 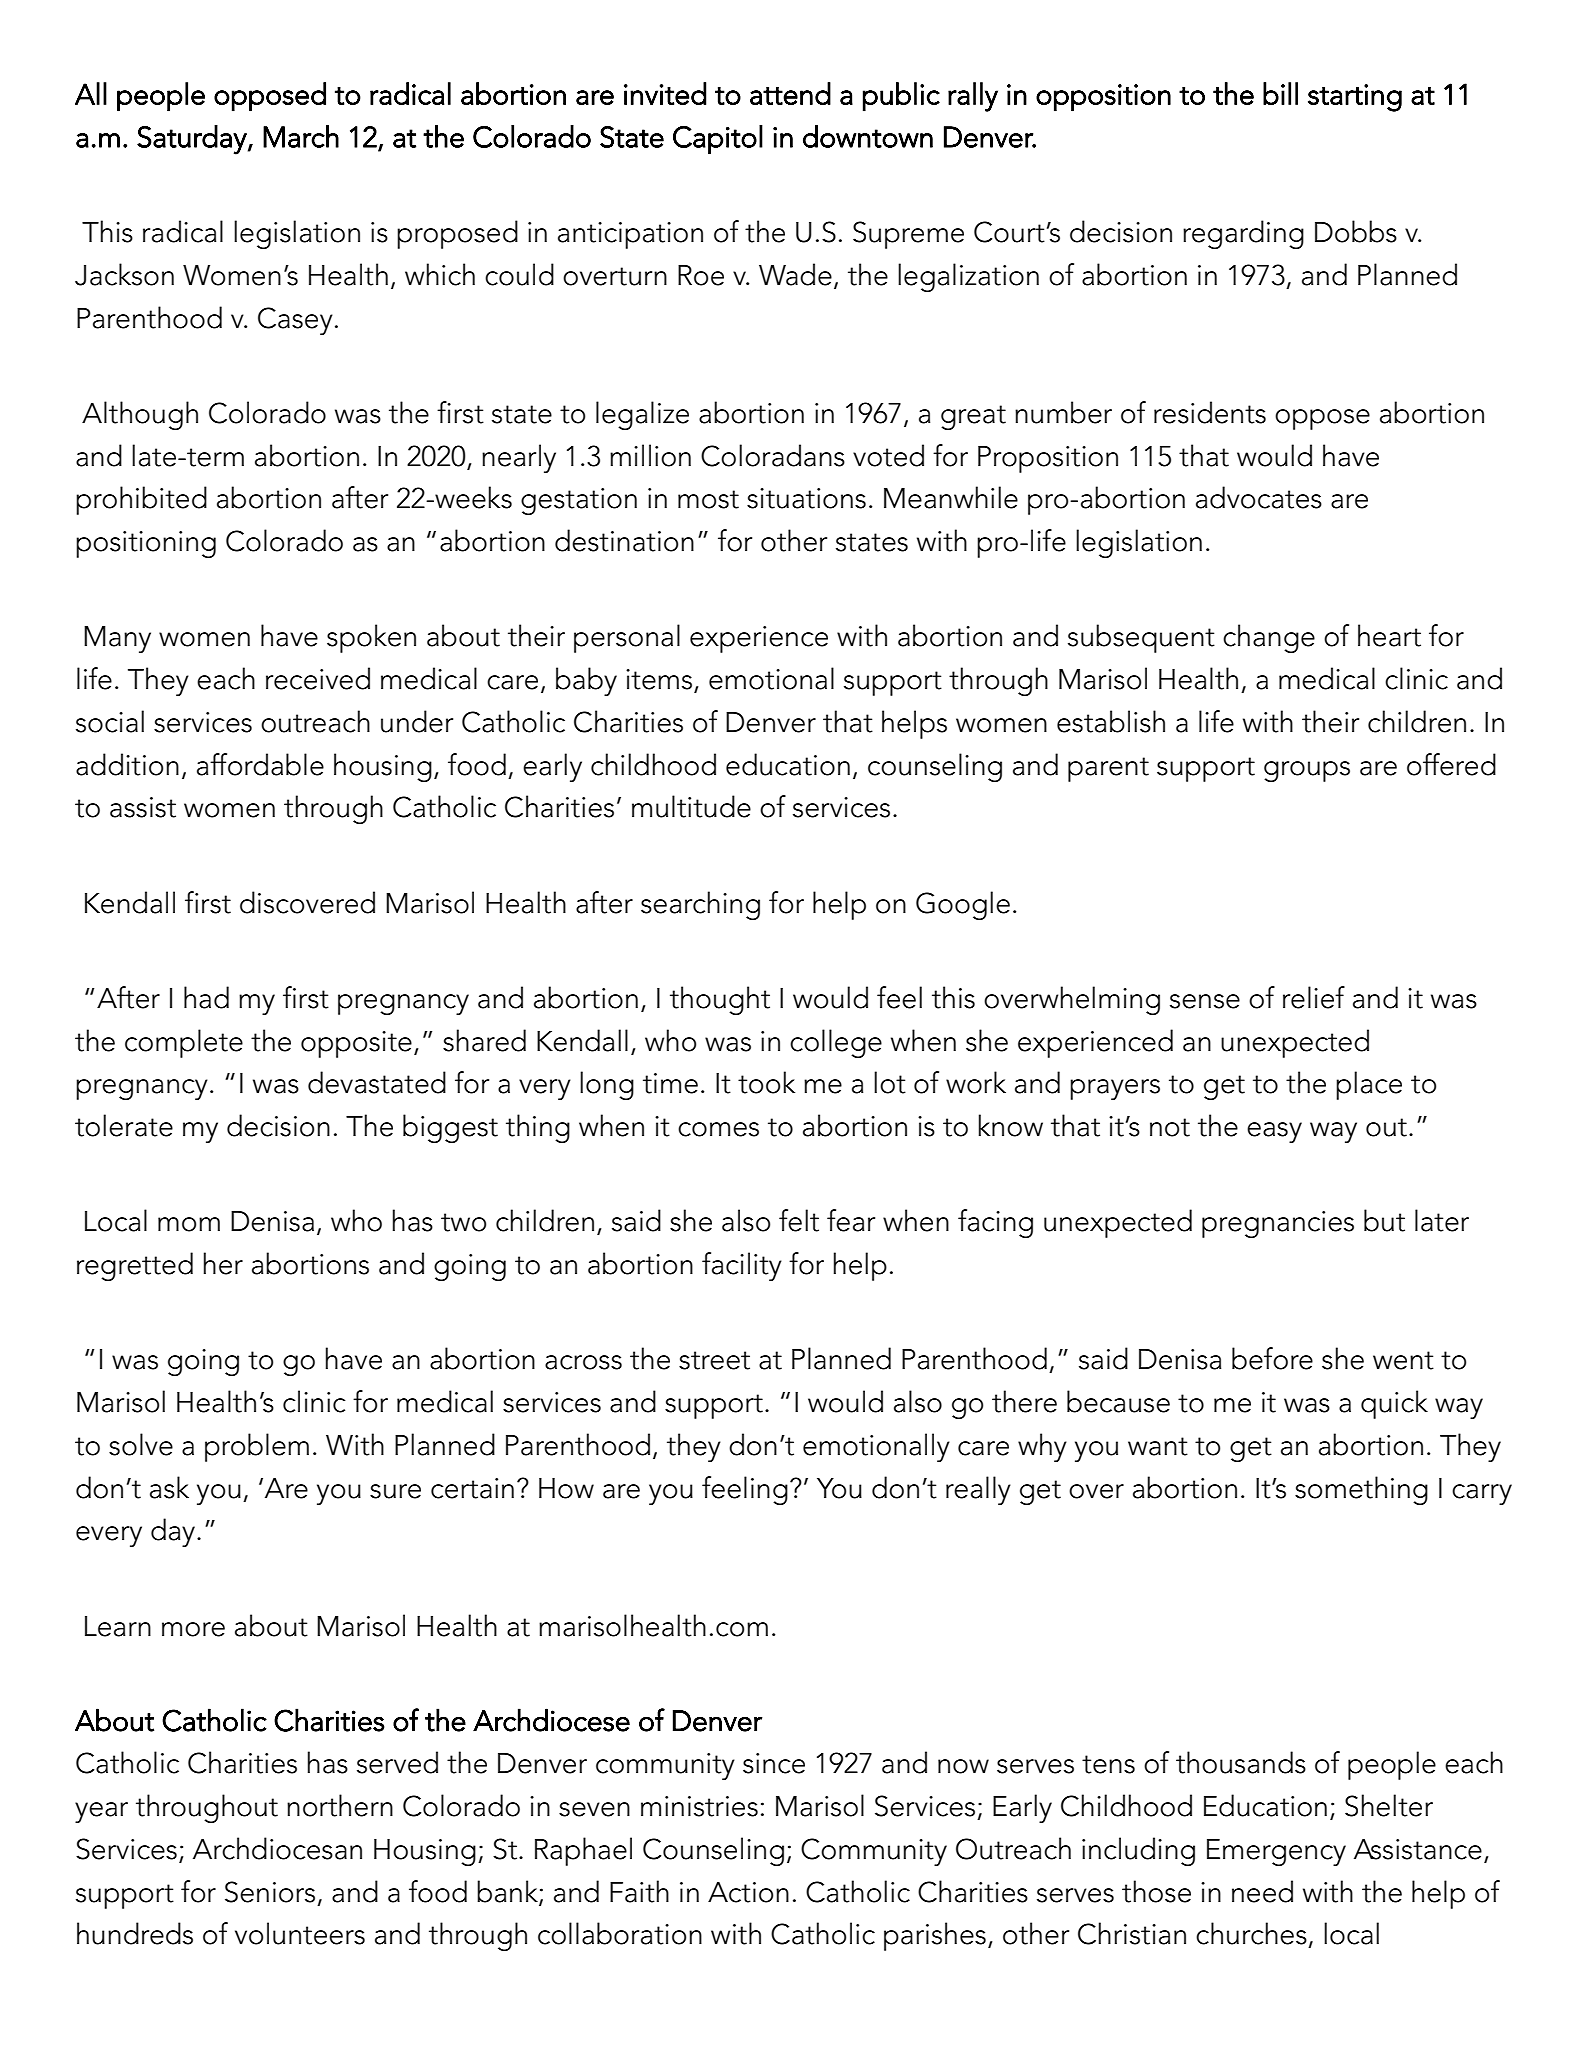 I want to click on Action, so click(x=748, y=1892).
